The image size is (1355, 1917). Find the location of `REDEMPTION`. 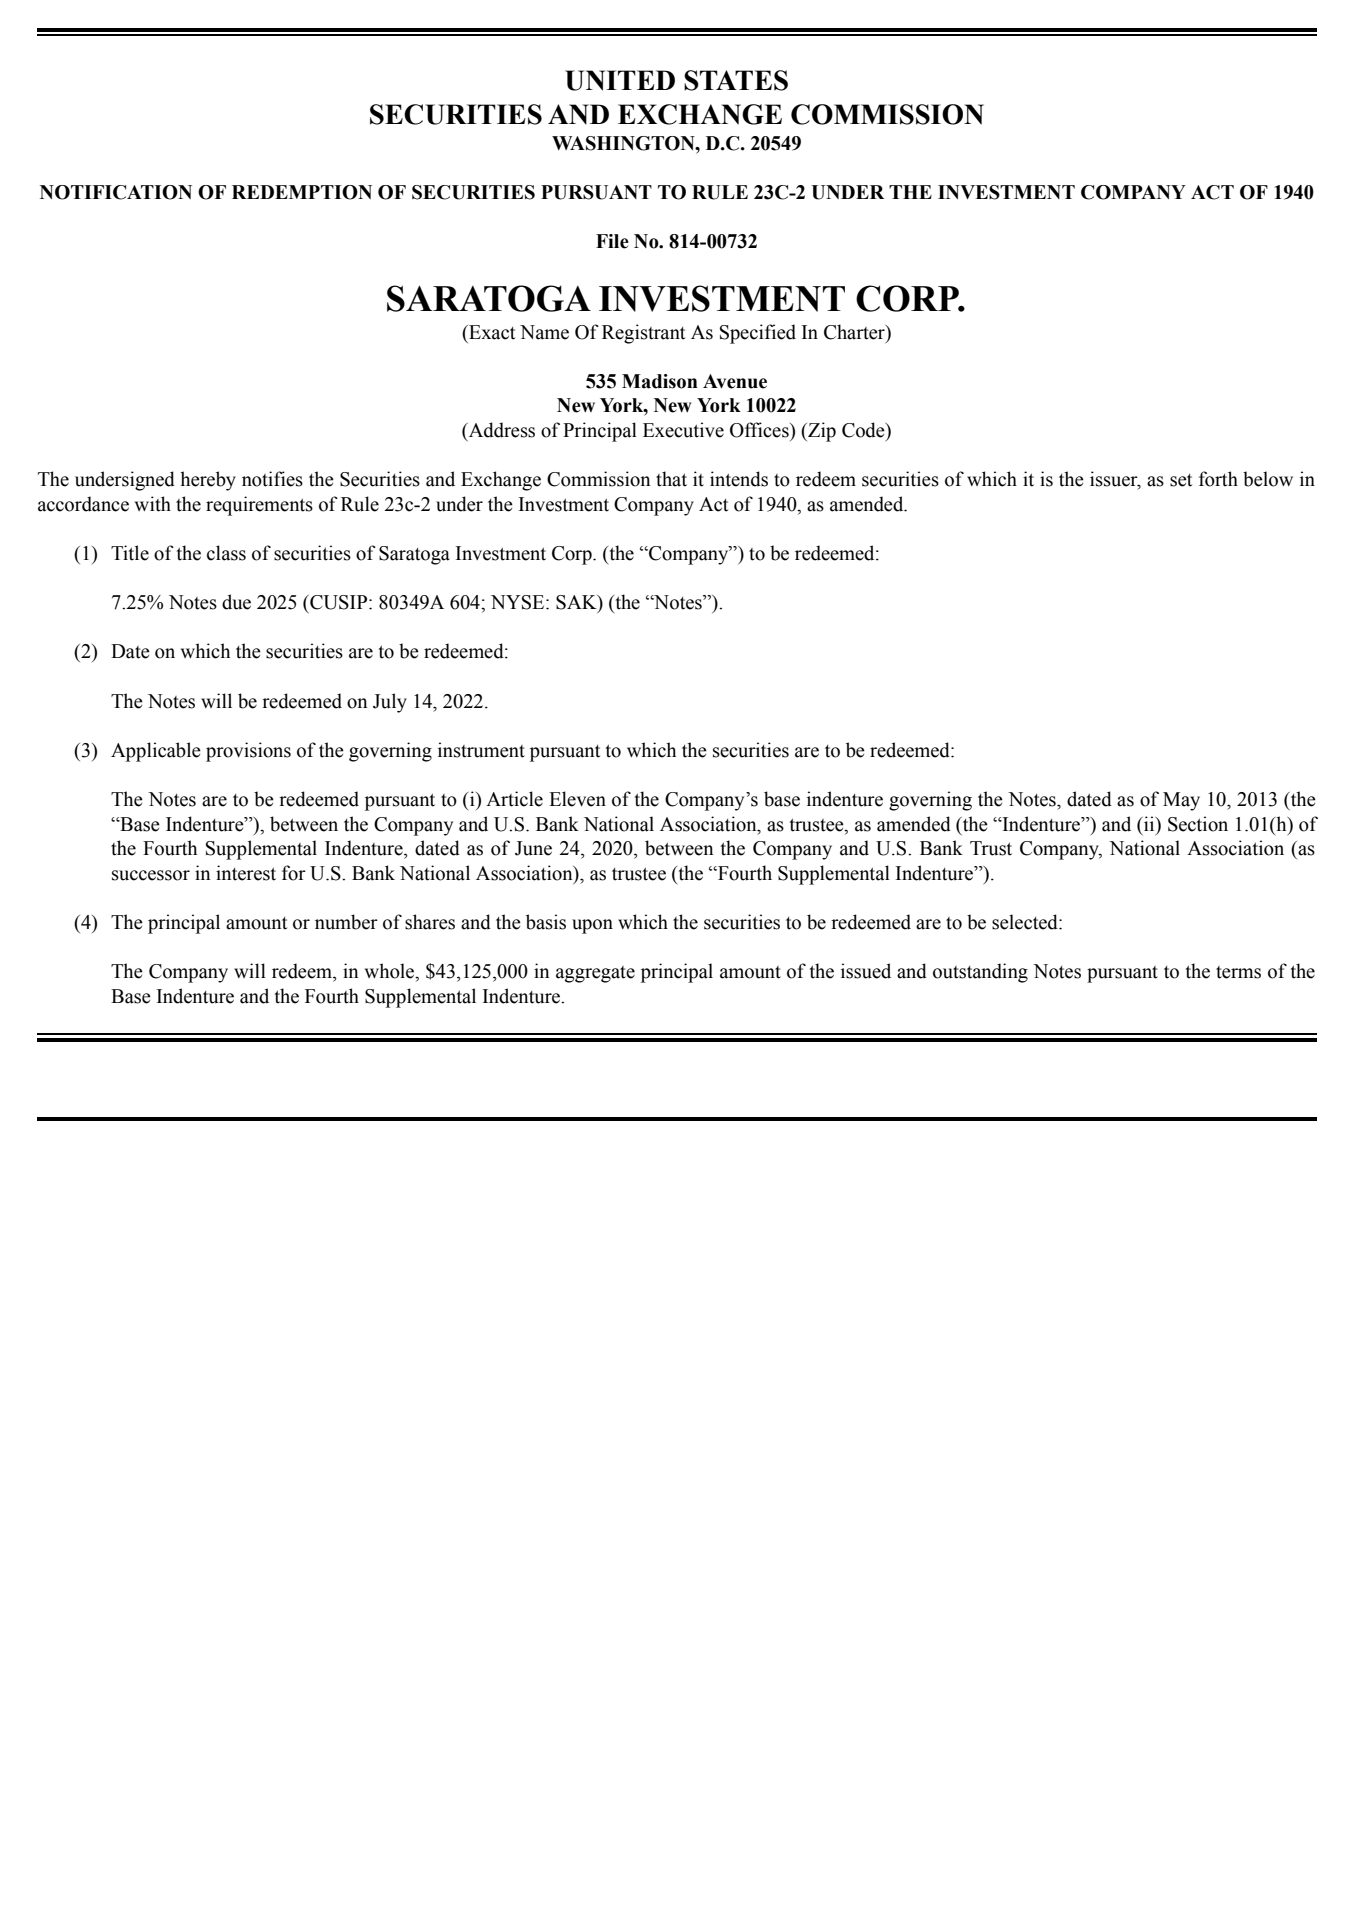

REDEMPTION is located at coordinates (302, 192).
